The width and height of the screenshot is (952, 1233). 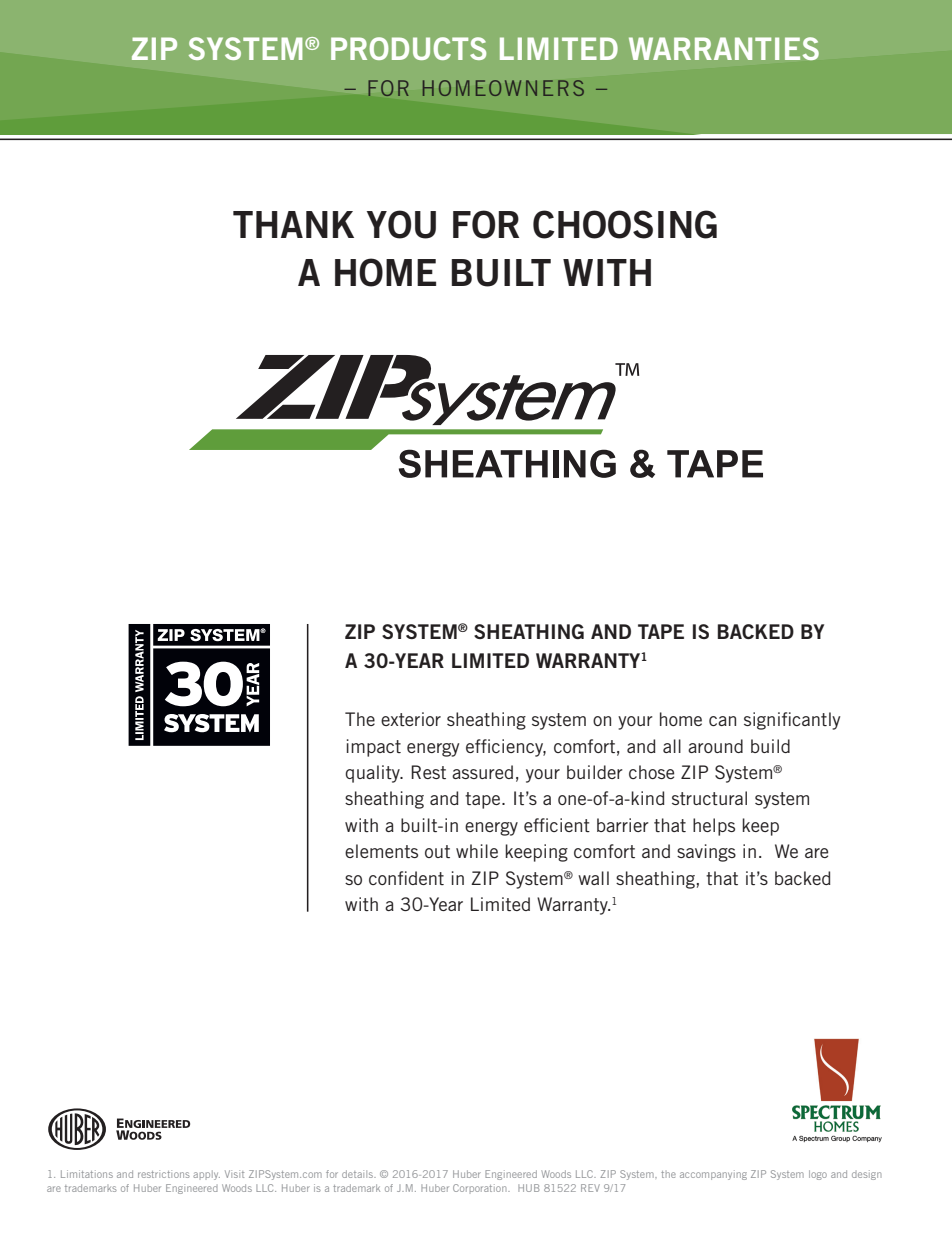 What do you see at coordinates (715, 746) in the screenshot?
I see `around` at bounding box center [715, 746].
